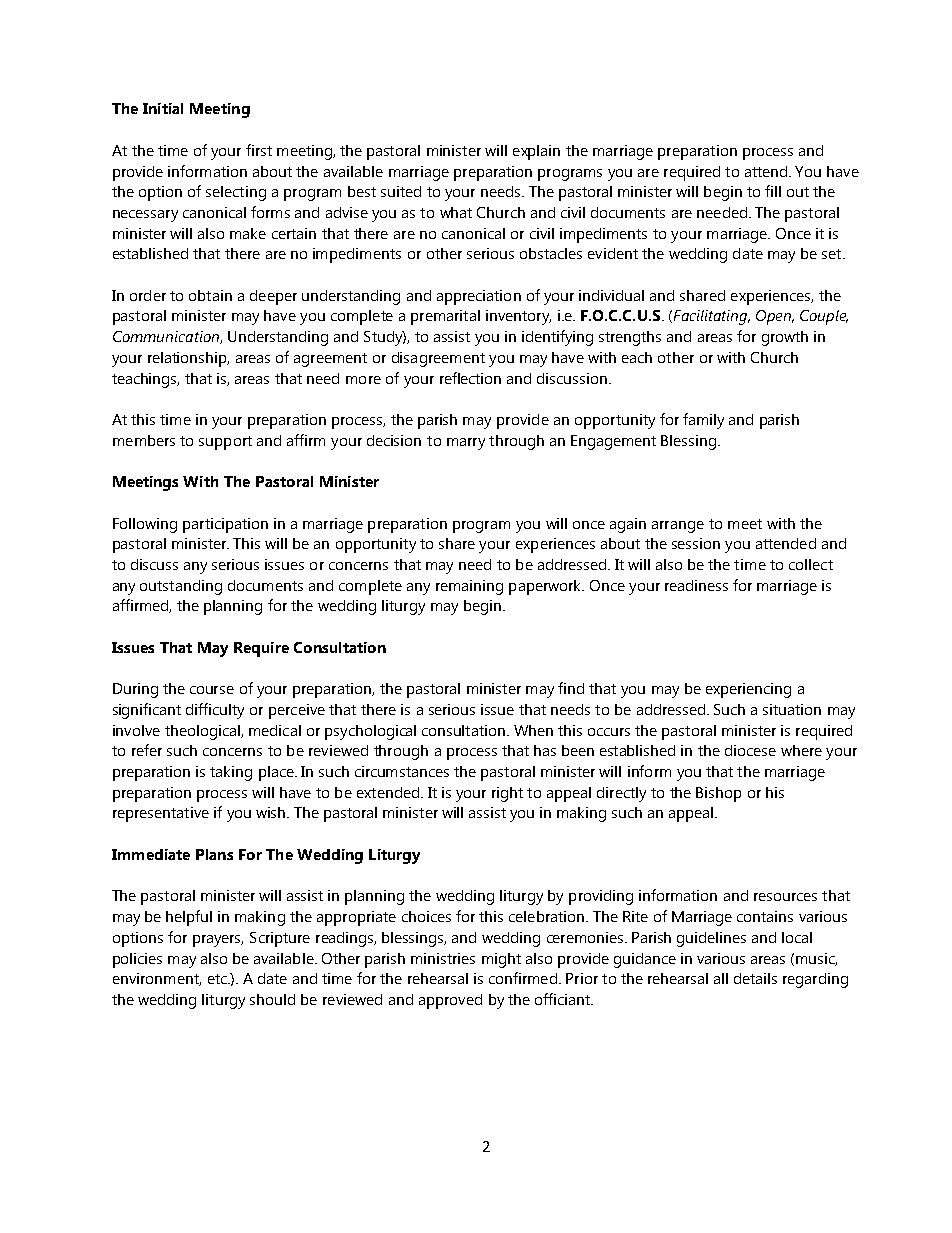  What do you see at coordinates (225, 525) in the image?
I see `participation` at bounding box center [225, 525].
